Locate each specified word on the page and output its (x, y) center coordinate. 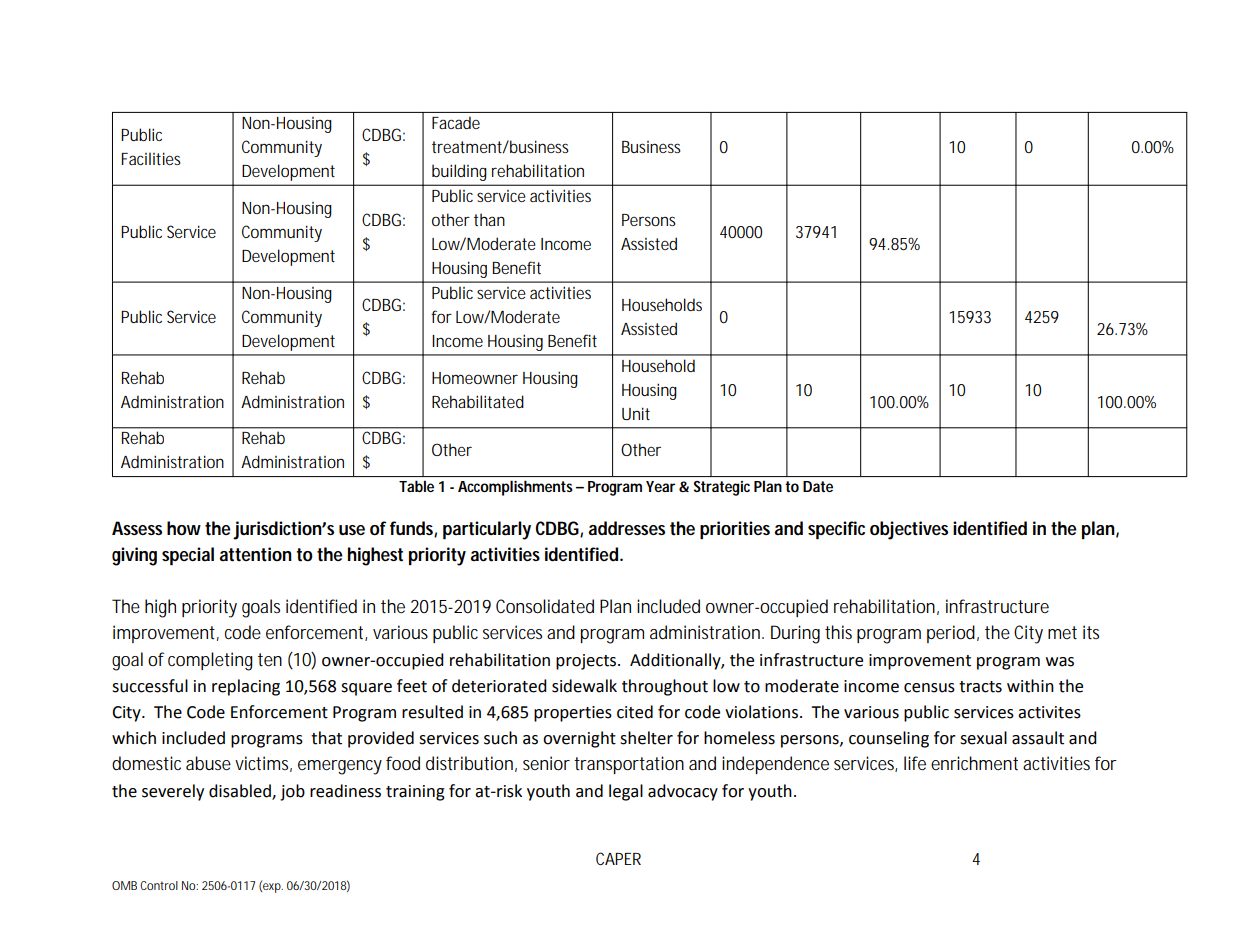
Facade (456, 122)
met (1062, 632)
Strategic (722, 488)
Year (660, 486)
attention (255, 554)
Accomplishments (517, 488)
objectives (909, 530)
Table (416, 486)
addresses (626, 528)
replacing (246, 687)
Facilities (151, 158)
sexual (983, 738)
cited (635, 712)
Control (159, 885)
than (489, 219)
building (459, 173)
